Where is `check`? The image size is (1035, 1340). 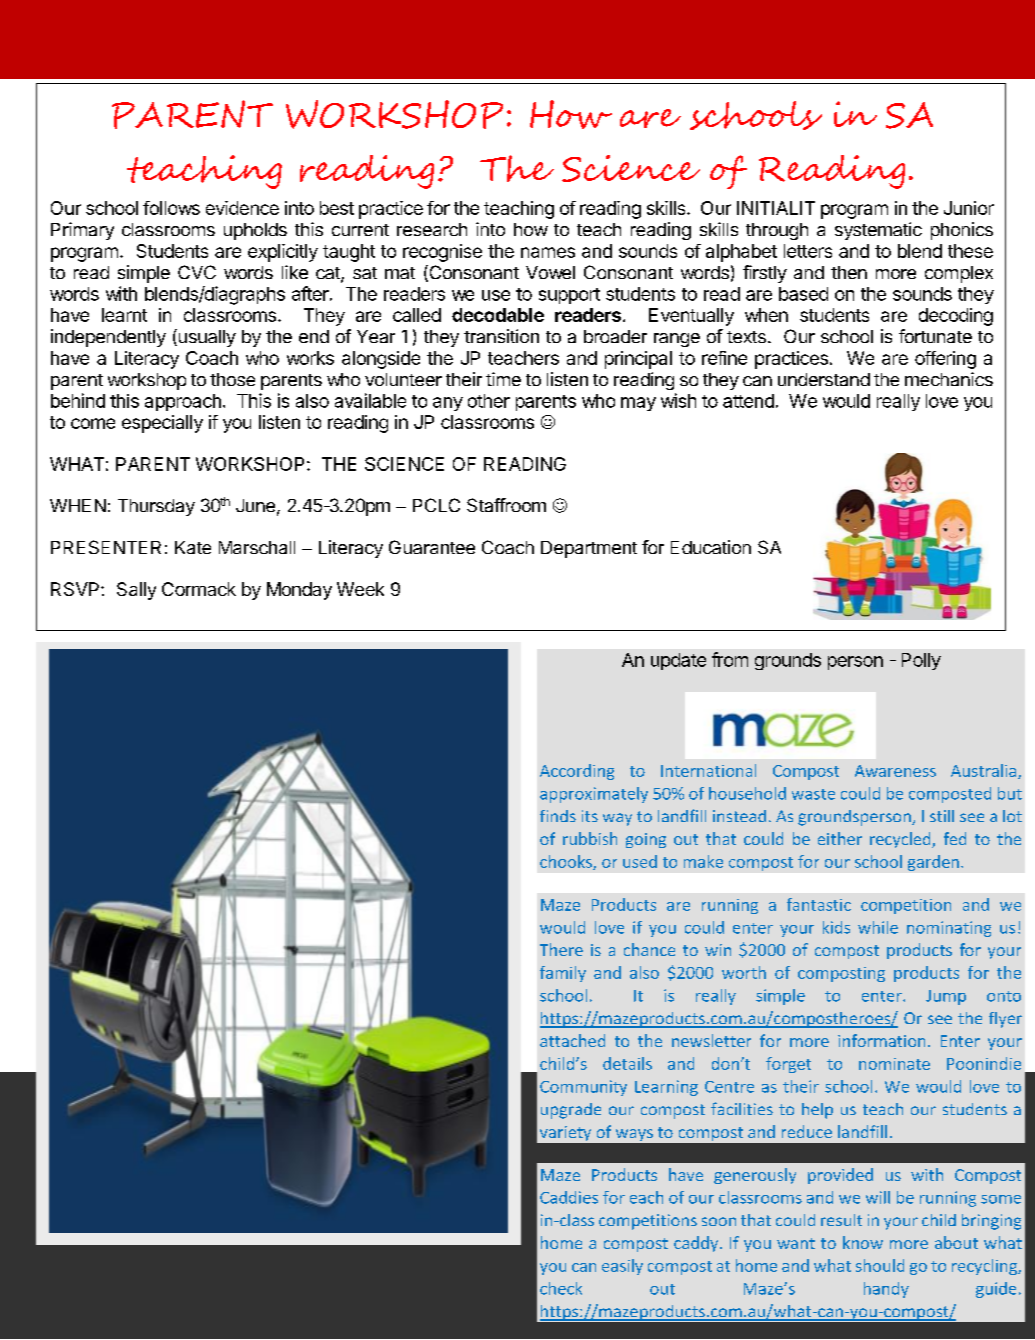
check is located at coordinates (561, 1288).
